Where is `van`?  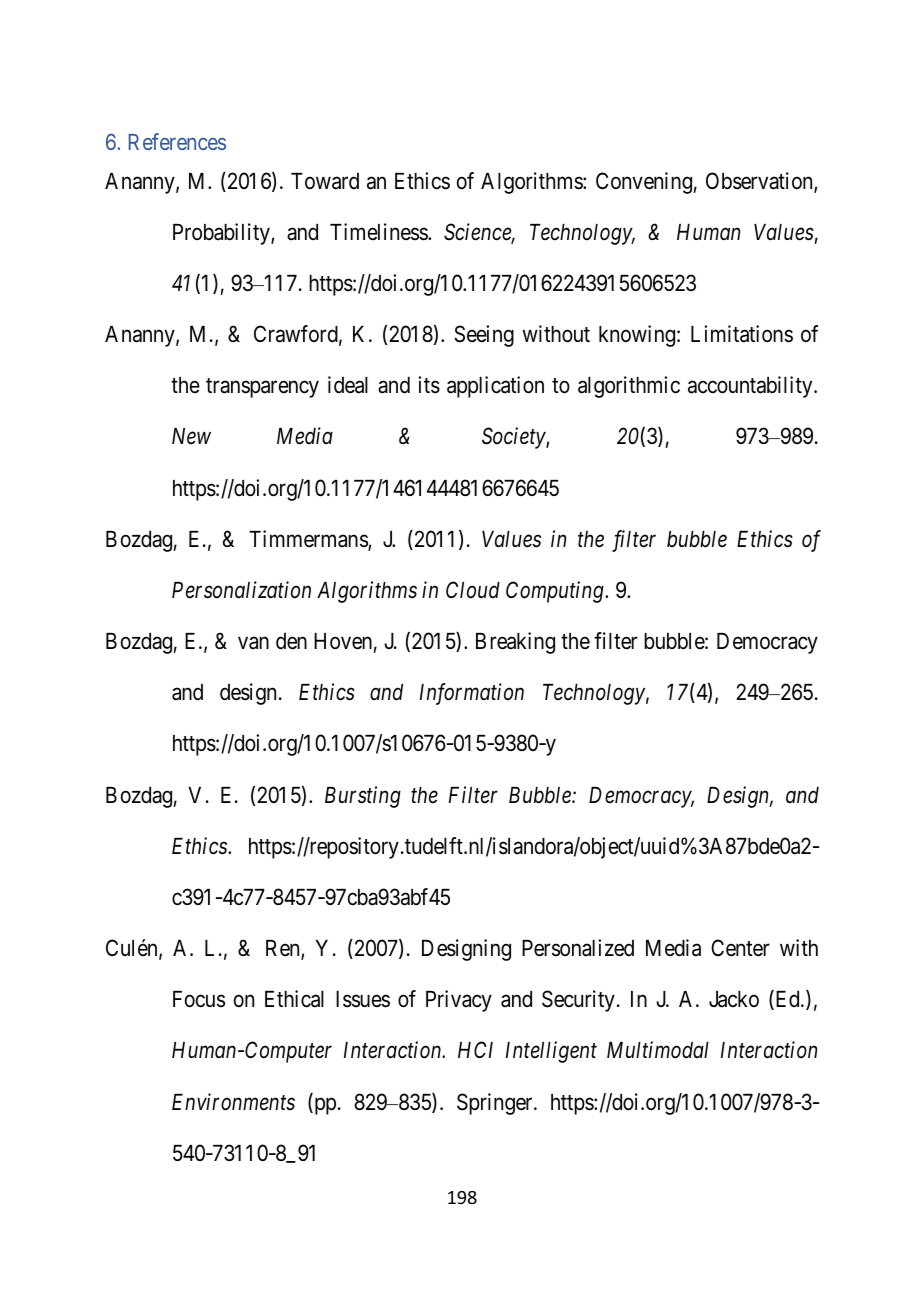 van is located at coordinates (253, 643).
